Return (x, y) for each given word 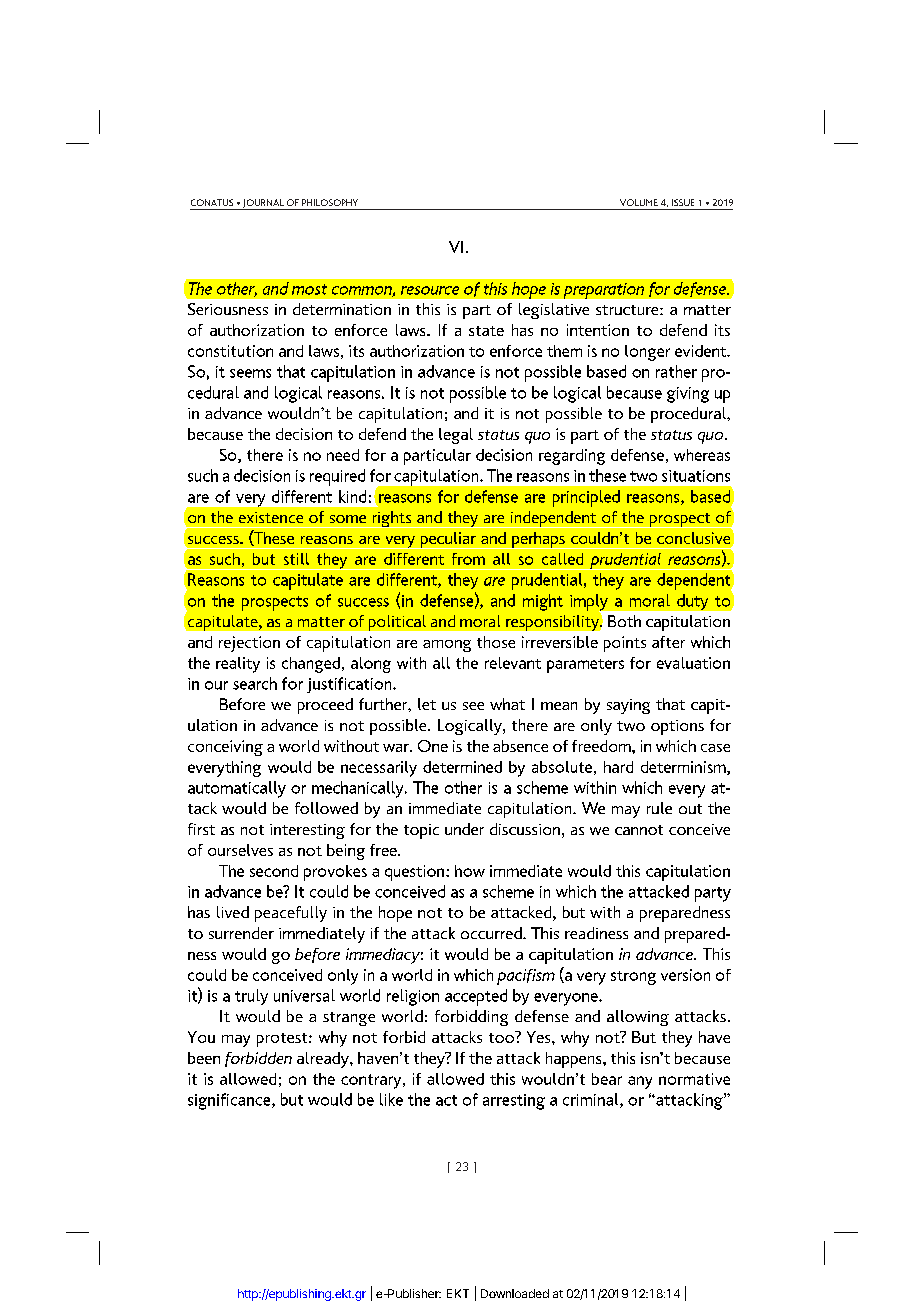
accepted (476, 997)
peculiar (448, 540)
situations (696, 476)
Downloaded (515, 1293)
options (677, 727)
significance (230, 1101)
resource (430, 290)
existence (271, 517)
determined (462, 767)
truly (251, 997)
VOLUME (639, 202)
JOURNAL (263, 204)
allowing (638, 1018)
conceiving (225, 748)
